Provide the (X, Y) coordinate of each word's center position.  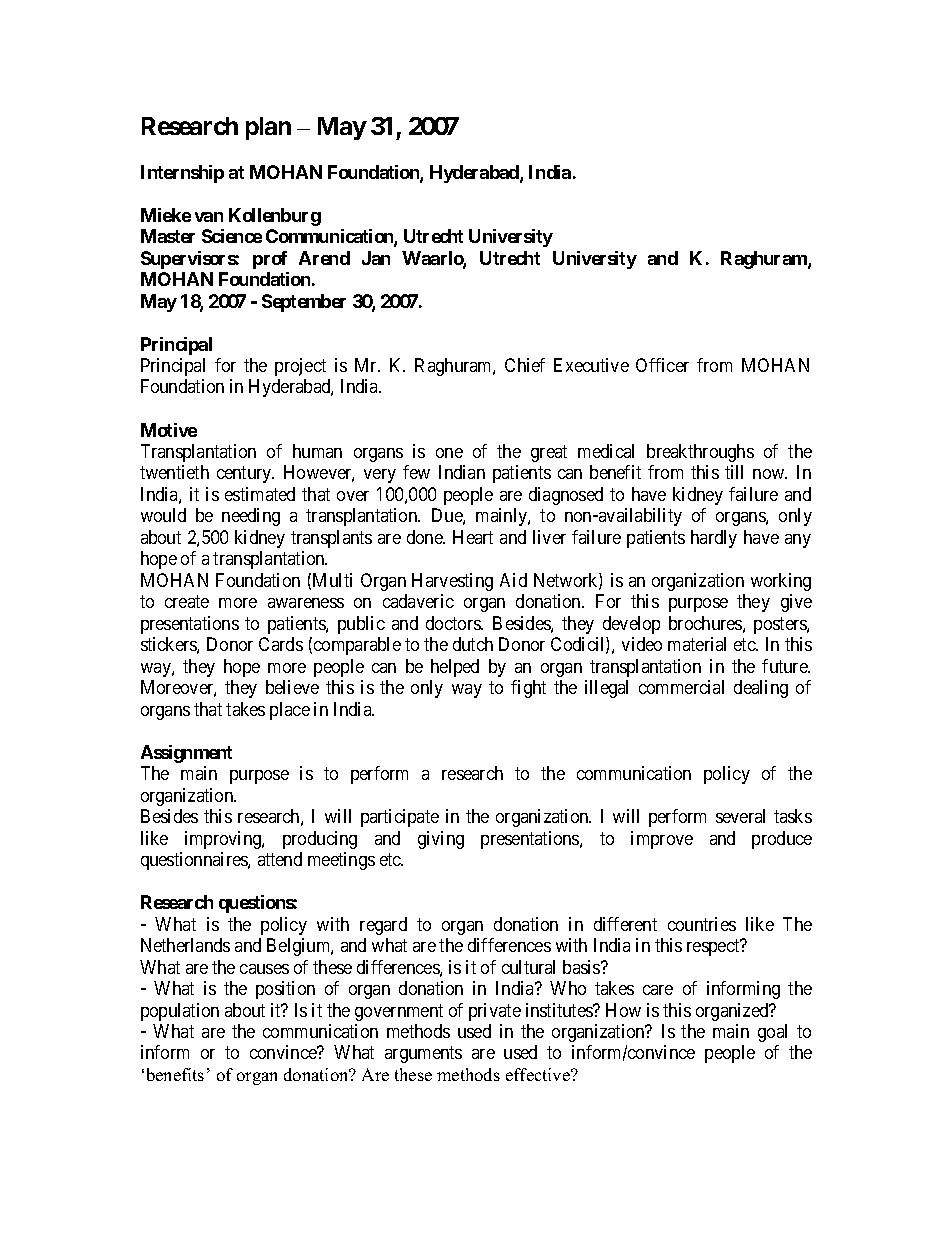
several (740, 816)
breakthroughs (700, 453)
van (209, 217)
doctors (454, 623)
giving (441, 840)
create (187, 601)
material (697, 644)
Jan (376, 258)
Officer (662, 365)
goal (772, 1033)
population (180, 1012)
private (495, 1012)
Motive (169, 430)
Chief (525, 365)
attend (280, 859)
